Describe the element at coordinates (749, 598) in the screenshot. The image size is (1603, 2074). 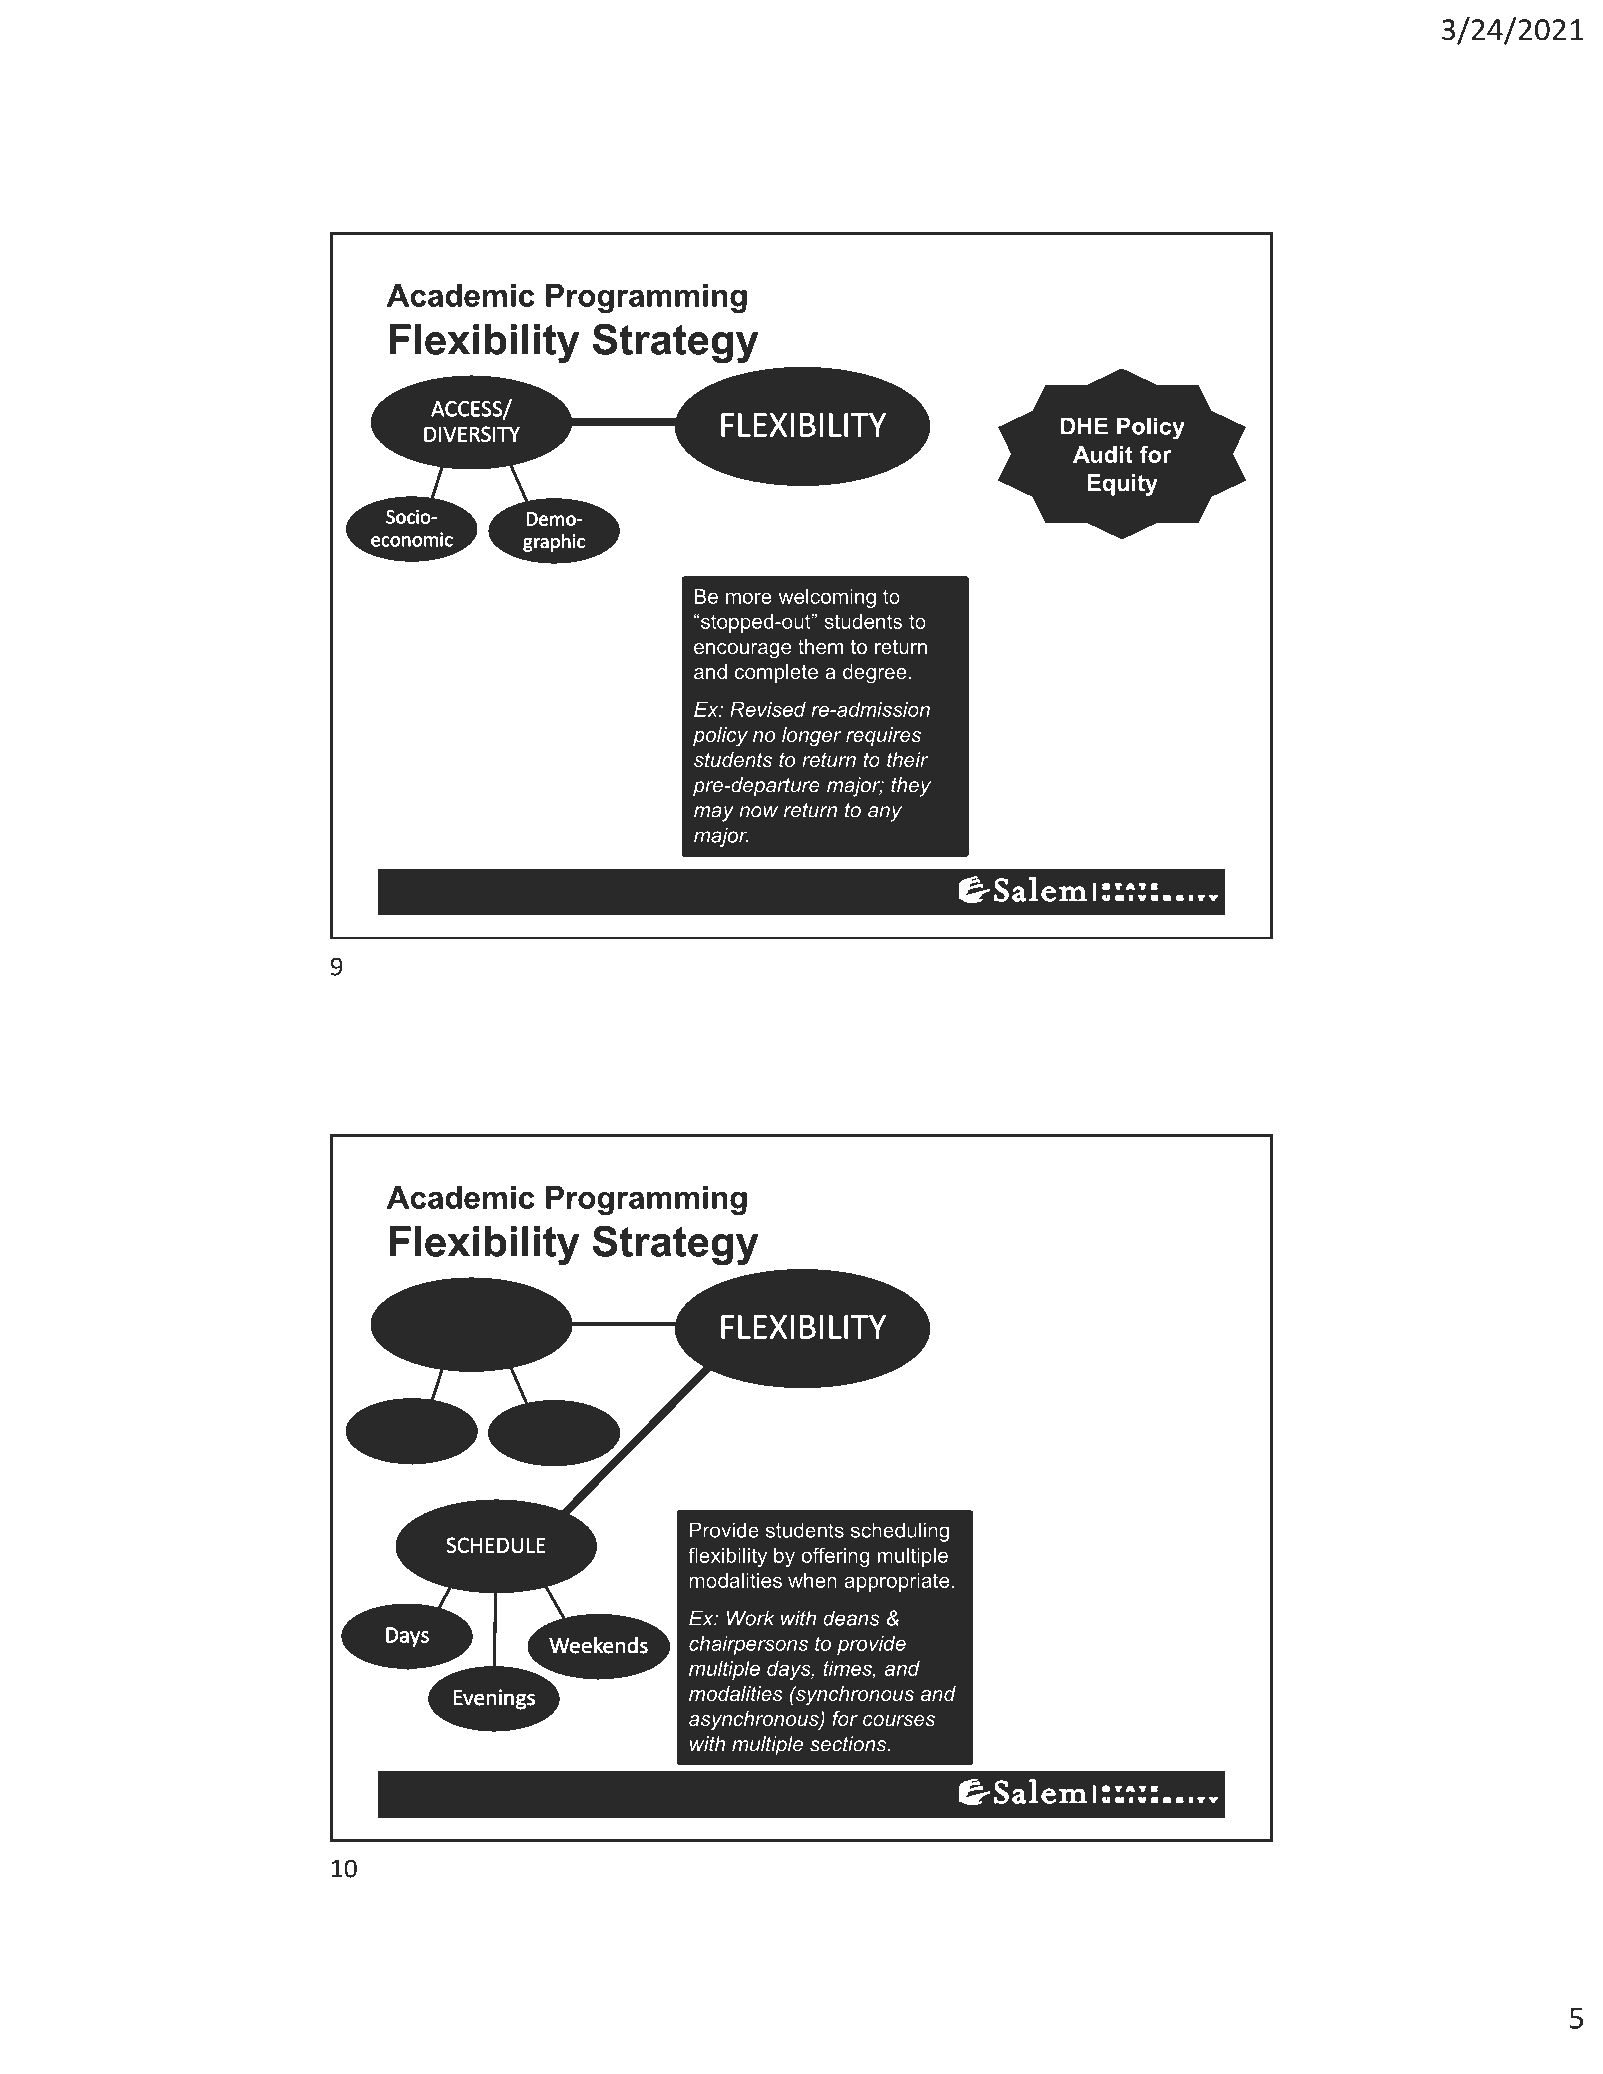
I see `more` at that location.
